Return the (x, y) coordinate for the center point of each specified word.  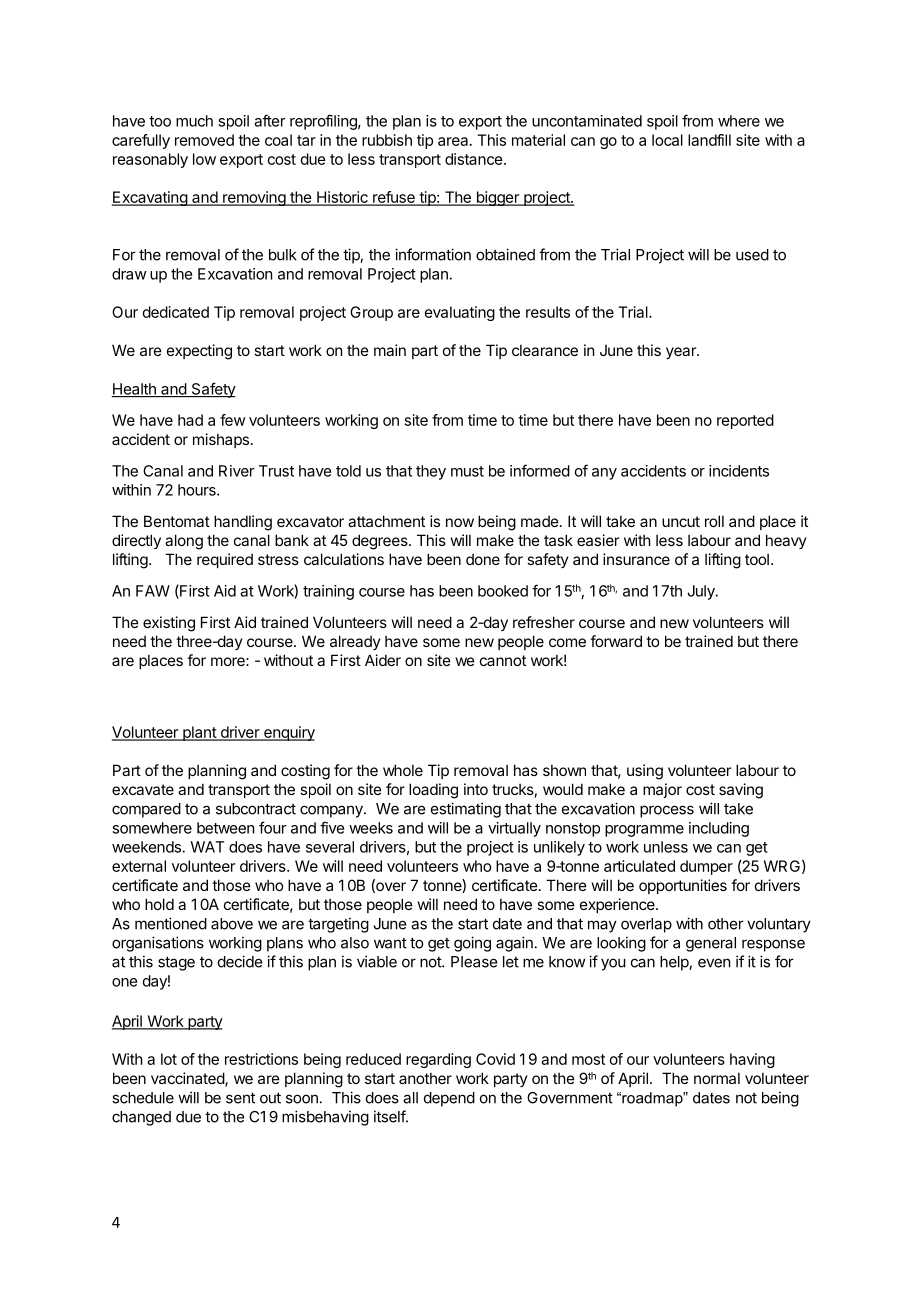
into (476, 789)
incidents (739, 471)
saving (741, 791)
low (204, 159)
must (467, 471)
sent (240, 1098)
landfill (709, 140)
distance (474, 159)
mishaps (221, 440)
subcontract (256, 809)
